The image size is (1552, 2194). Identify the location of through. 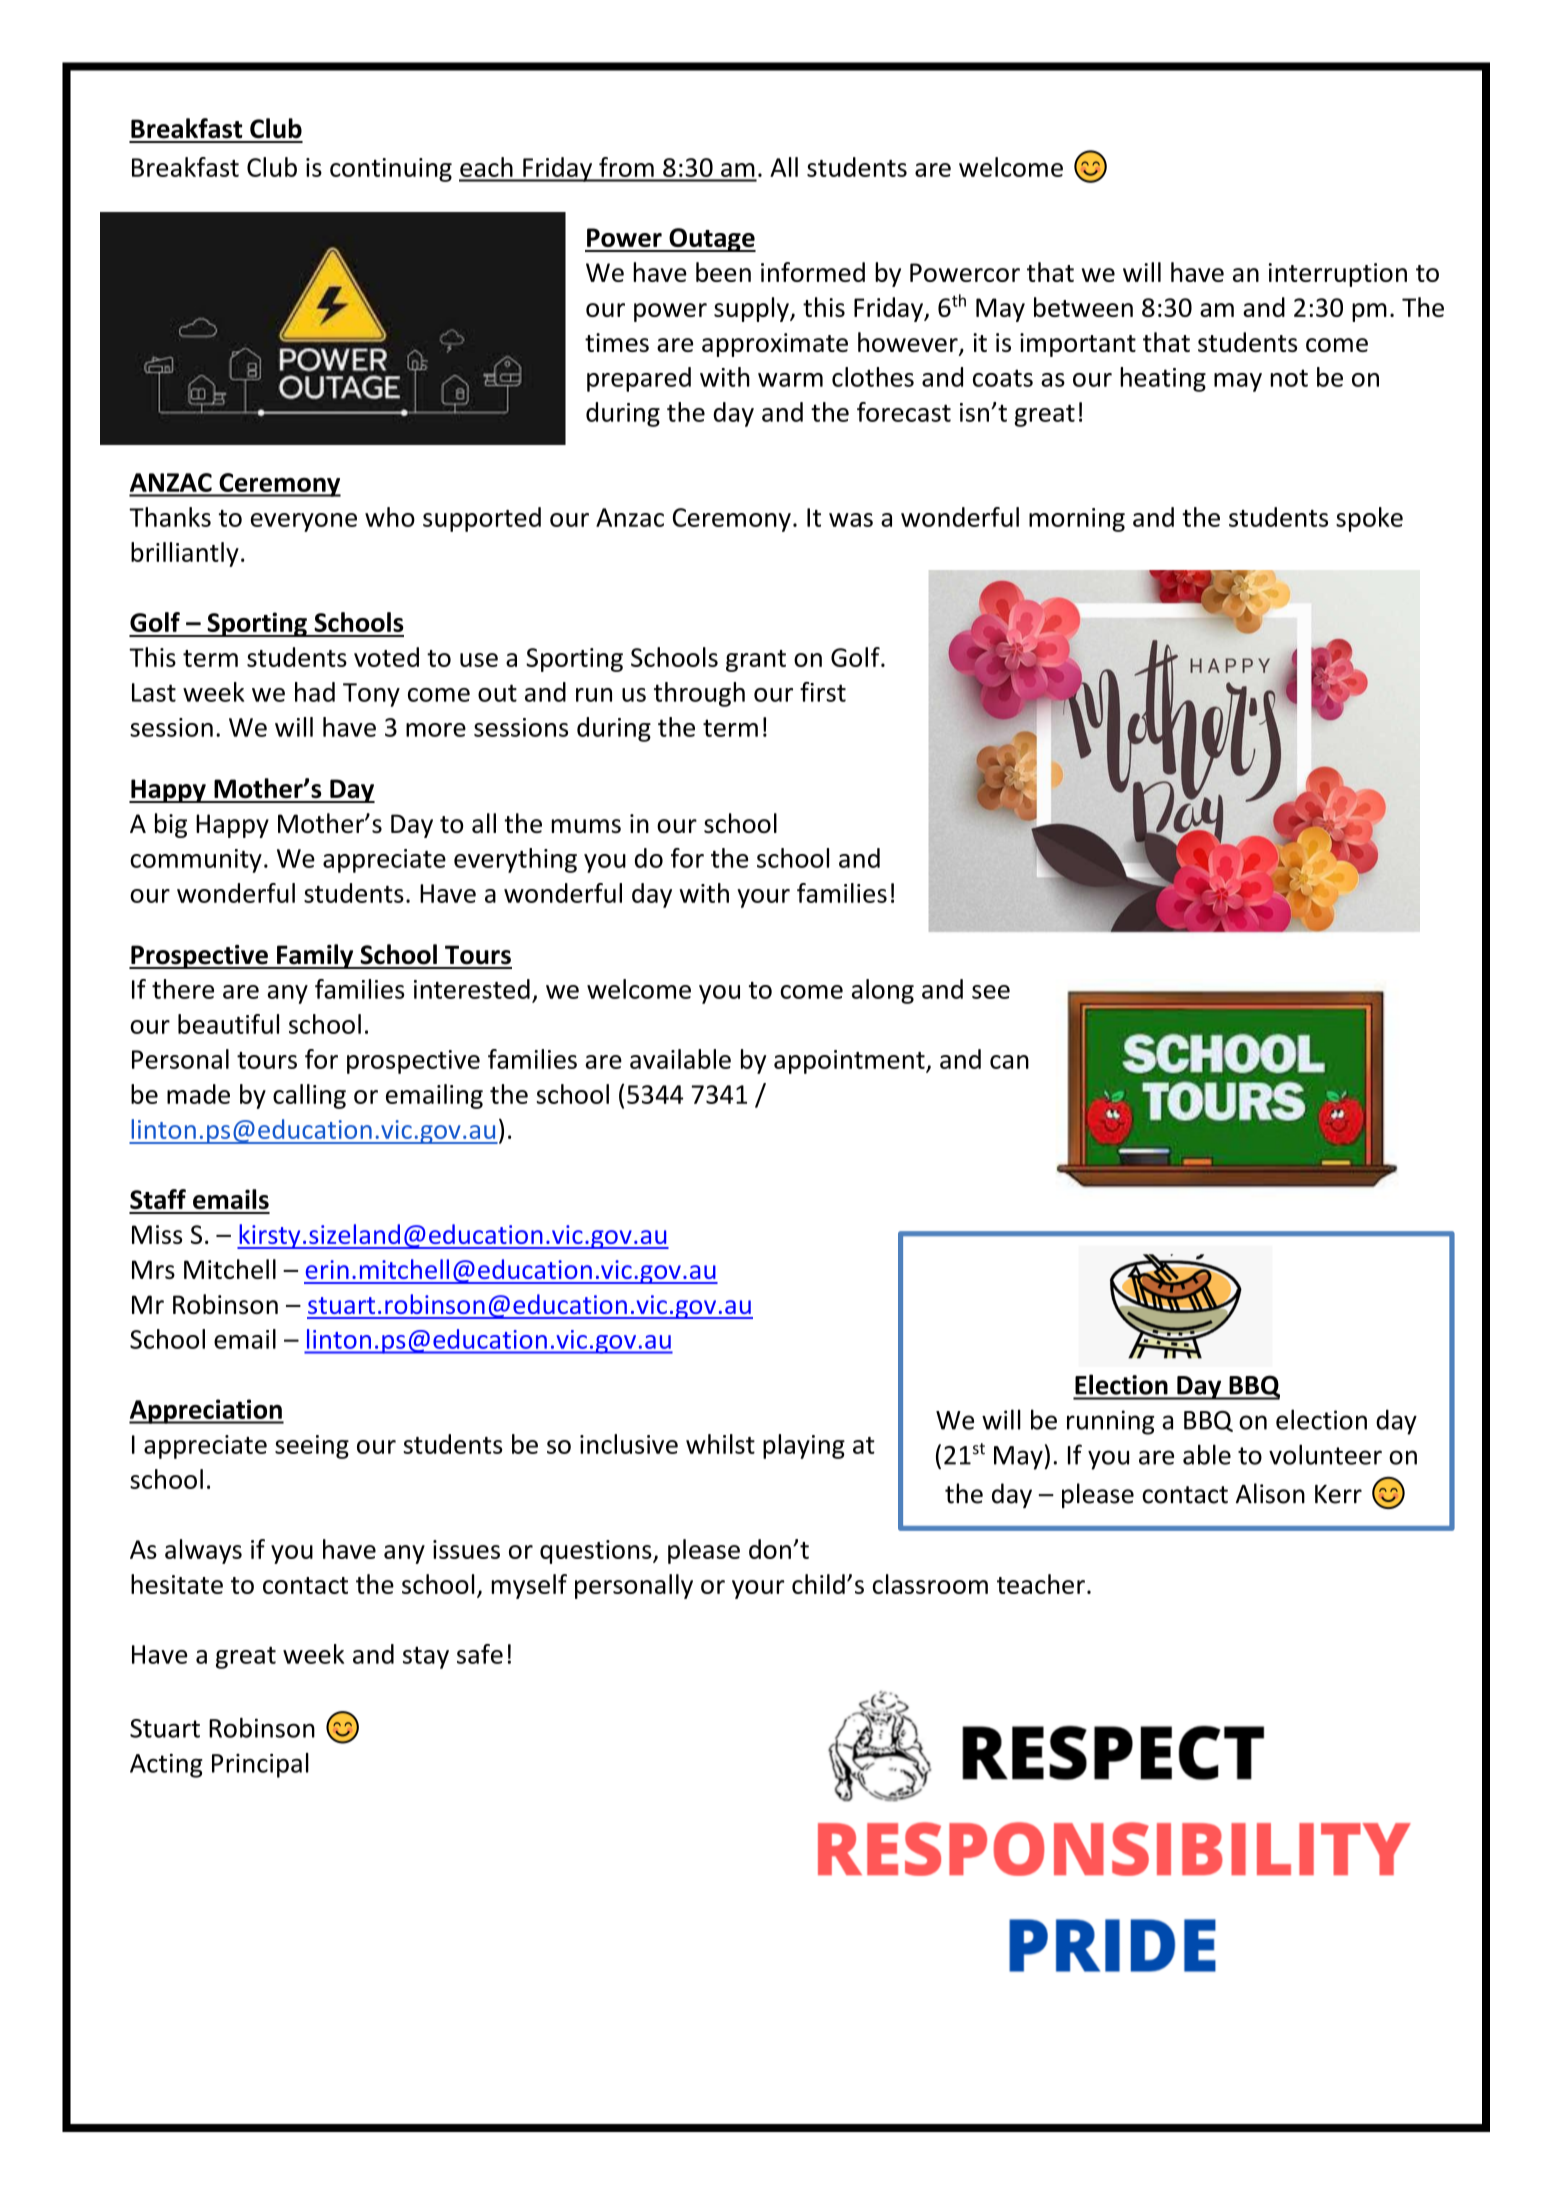
(699, 694).
